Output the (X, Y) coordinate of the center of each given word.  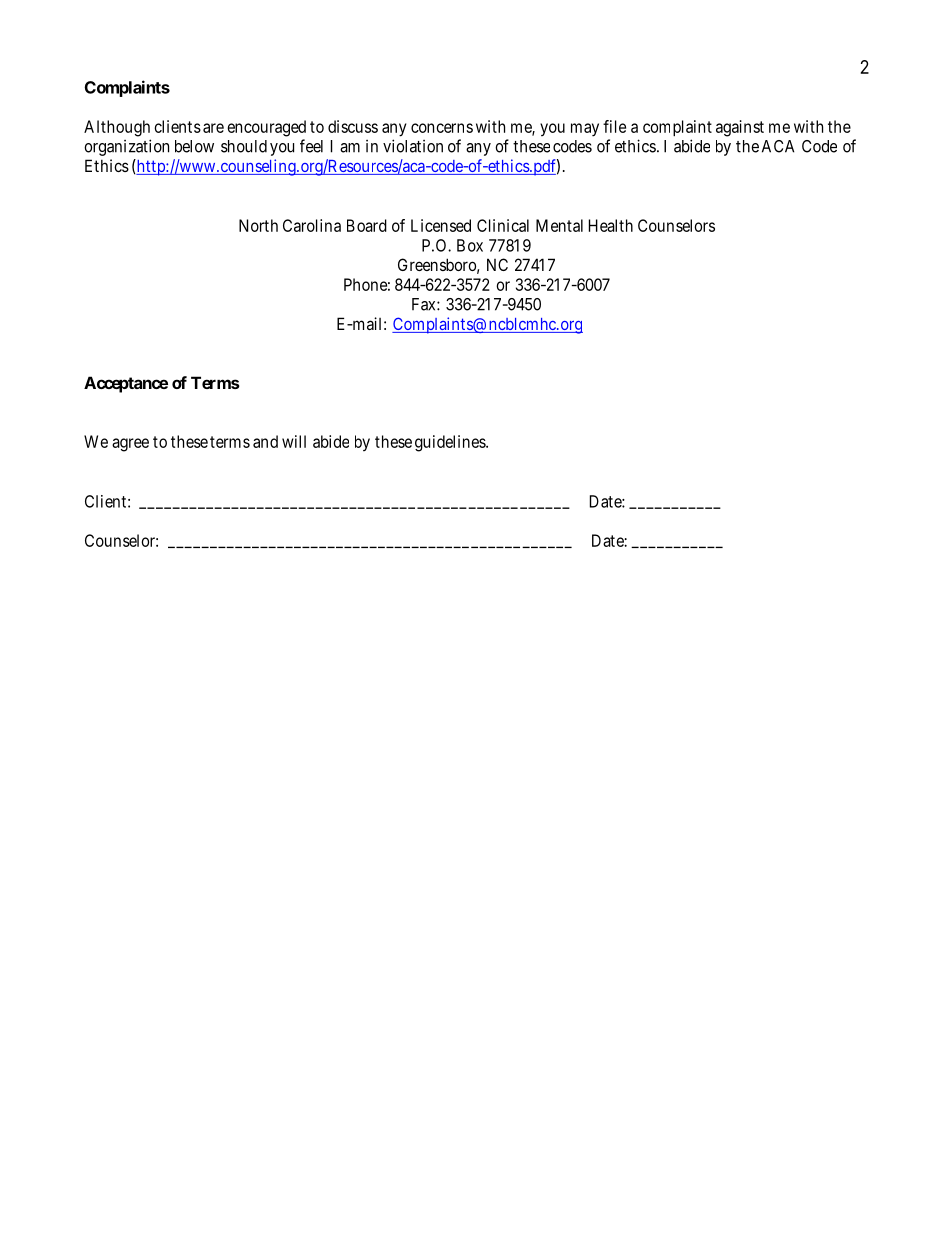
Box (470, 245)
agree (130, 445)
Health (611, 225)
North (258, 225)
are (213, 128)
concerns (442, 128)
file (614, 126)
